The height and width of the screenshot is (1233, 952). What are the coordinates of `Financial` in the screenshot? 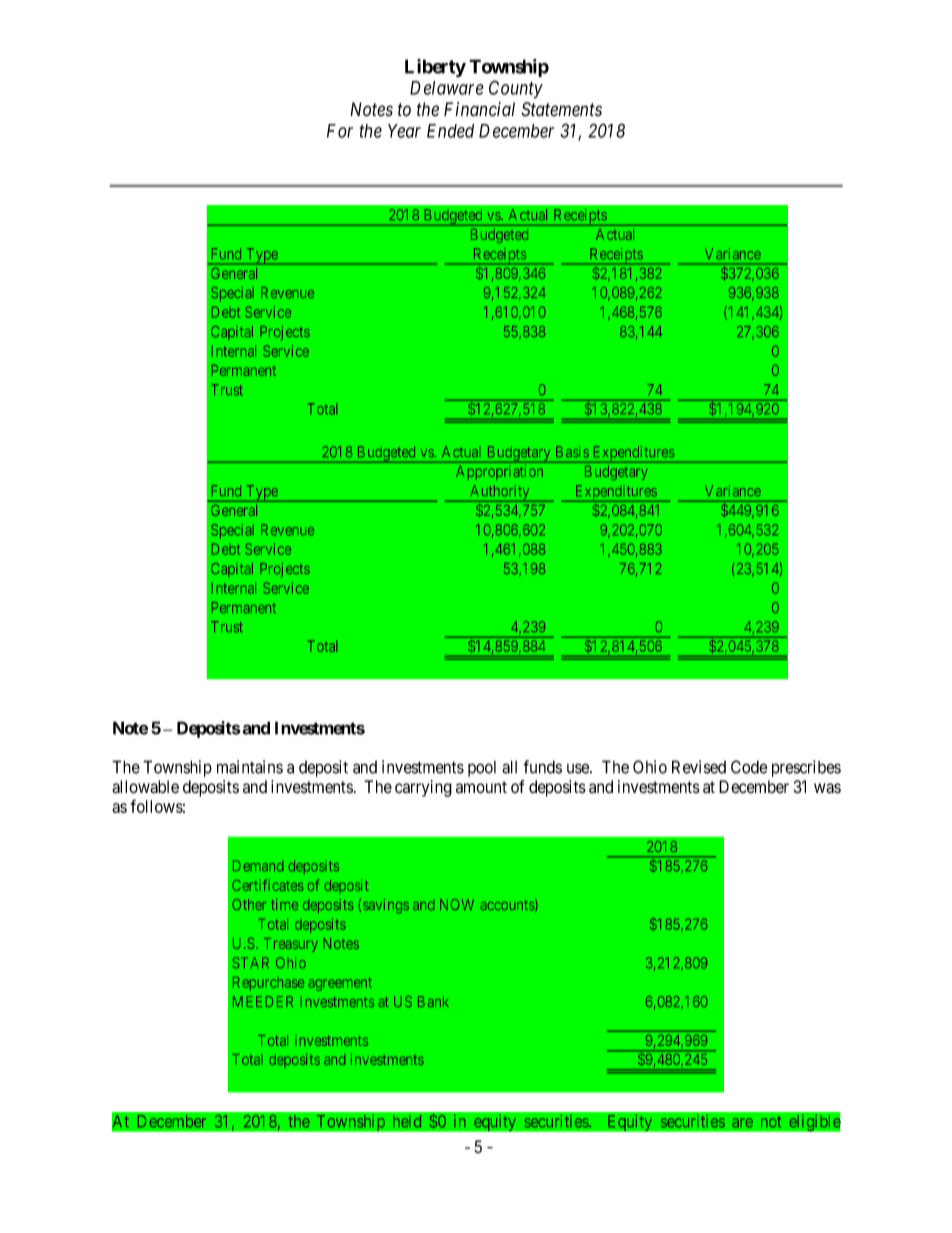 It's located at (479, 109).
